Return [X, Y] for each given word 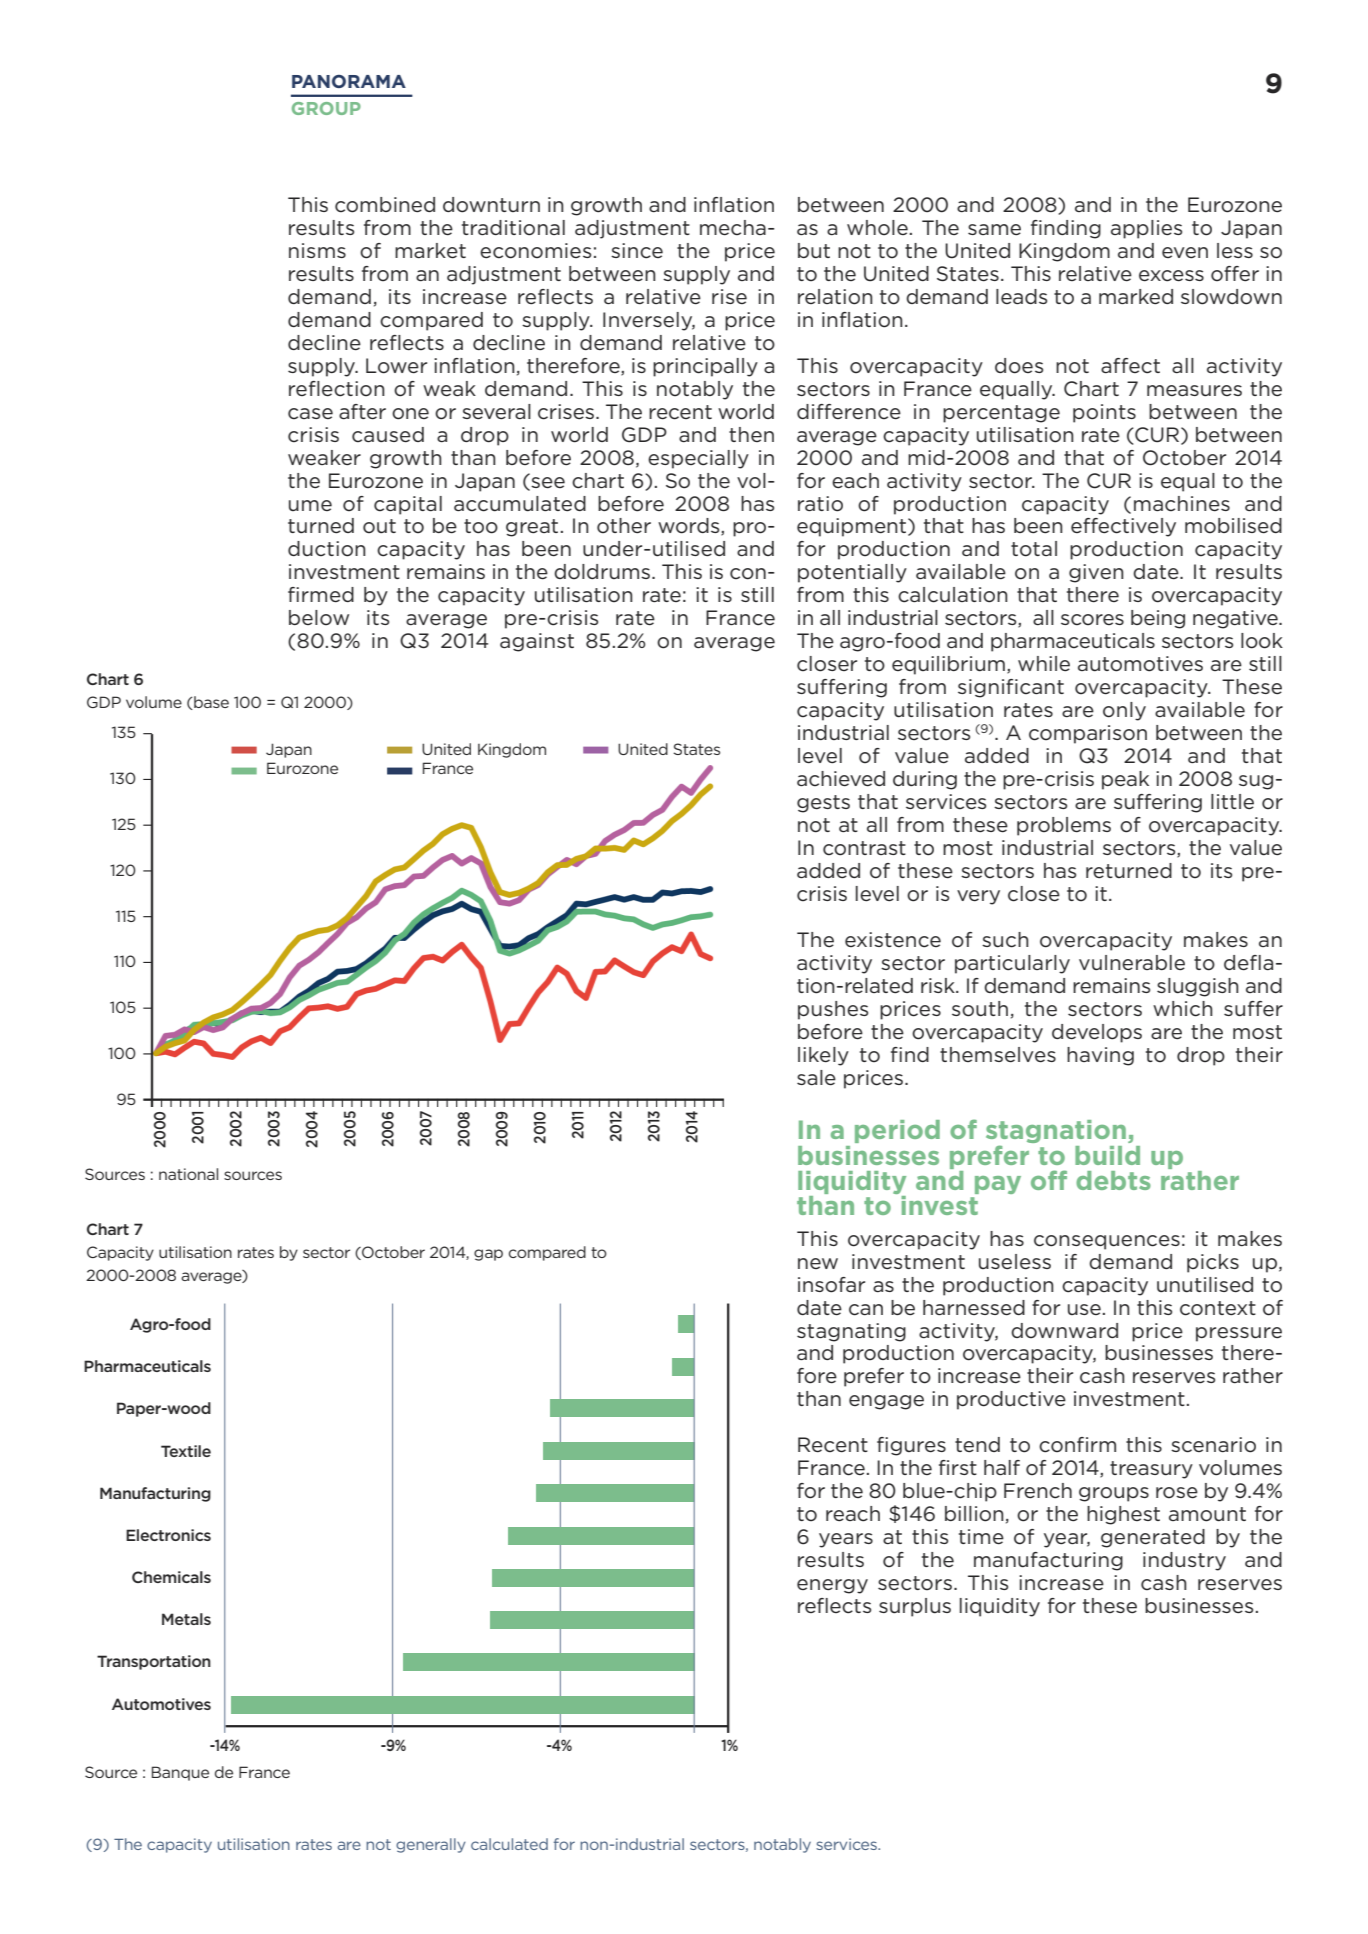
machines [1182, 504]
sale [816, 1078]
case [310, 414]
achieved [841, 779]
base [210, 703]
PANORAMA [349, 81]
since [637, 251]
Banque [180, 1773]
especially [698, 459]
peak [1125, 780]
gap [488, 1255]
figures [911, 1446]
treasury [1151, 1470]
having [1100, 1056]
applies [1146, 229]
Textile [186, 1451]
